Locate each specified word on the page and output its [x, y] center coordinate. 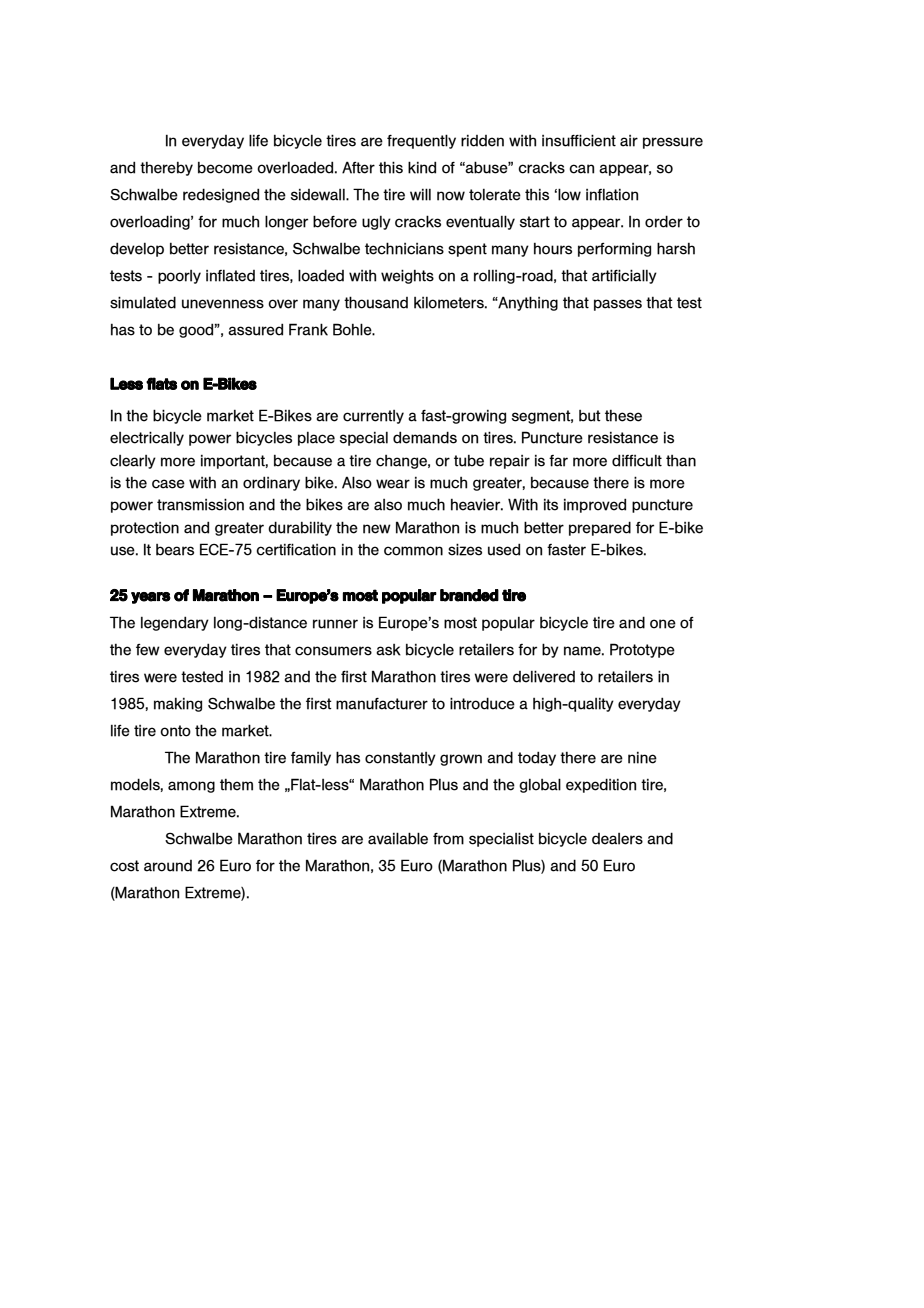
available [398, 838]
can [581, 169]
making [178, 705]
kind [422, 167]
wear [393, 484]
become [225, 168]
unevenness [223, 304]
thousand [376, 302]
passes [618, 305]
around [168, 866]
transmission [200, 504]
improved [595, 505]
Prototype [642, 650]
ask [388, 650]
